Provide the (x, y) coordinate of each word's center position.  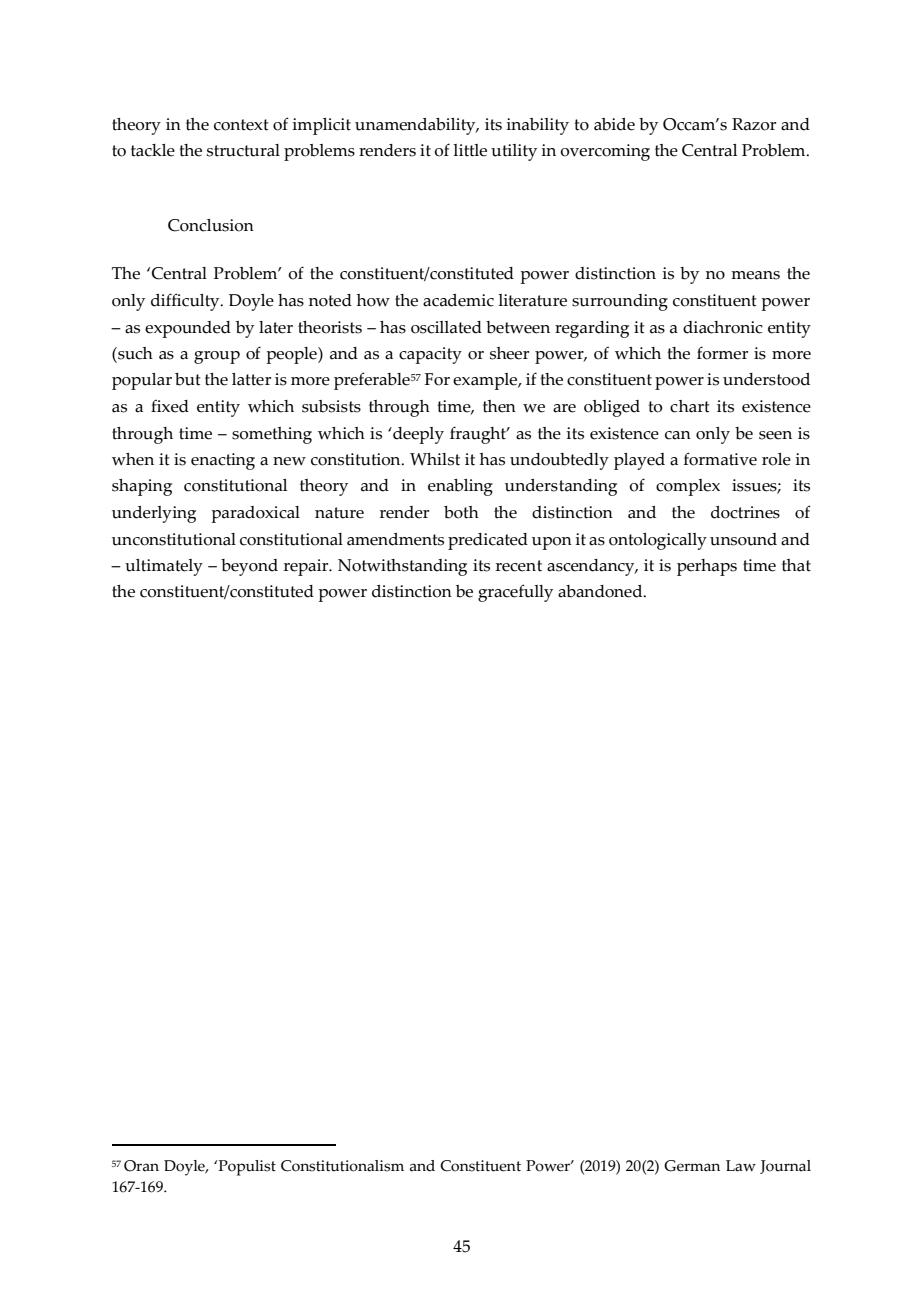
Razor (754, 124)
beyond (249, 567)
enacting (223, 461)
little (470, 150)
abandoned (601, 591)
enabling (460, 487)
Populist (247, 1168)
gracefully (515, 593)
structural (243, 150)
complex (688, 487)
